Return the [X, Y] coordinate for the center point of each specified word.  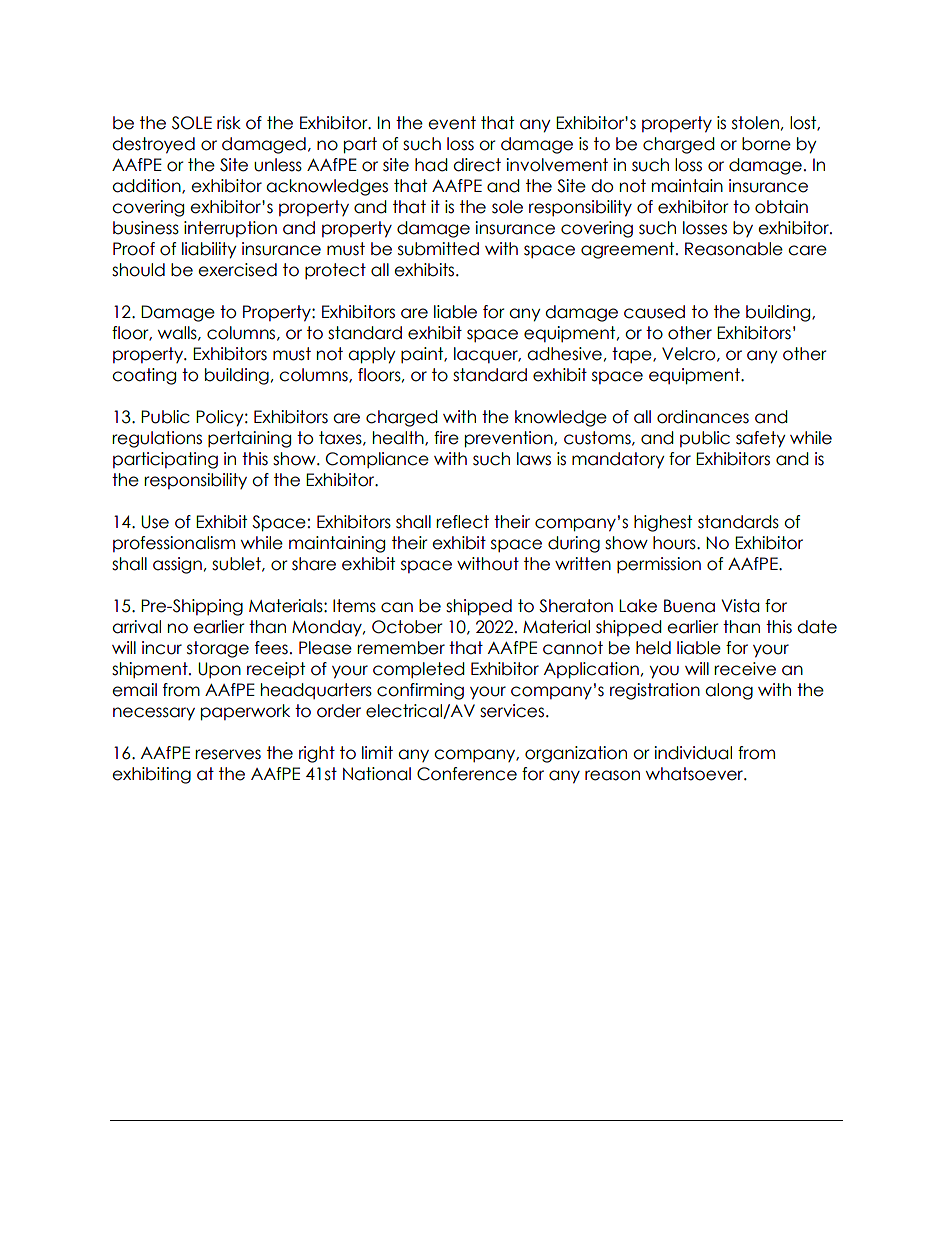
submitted [438, 249]
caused [654, 312]
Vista [740, 606]
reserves [228, 754]
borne [766, 144]
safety [761, 439]
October [407, 627]
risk [229, 123]
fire [446, 438]
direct [477, 165]
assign [177, 565]
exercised [237, 270]
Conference [467, 774]
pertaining [249, 439]
